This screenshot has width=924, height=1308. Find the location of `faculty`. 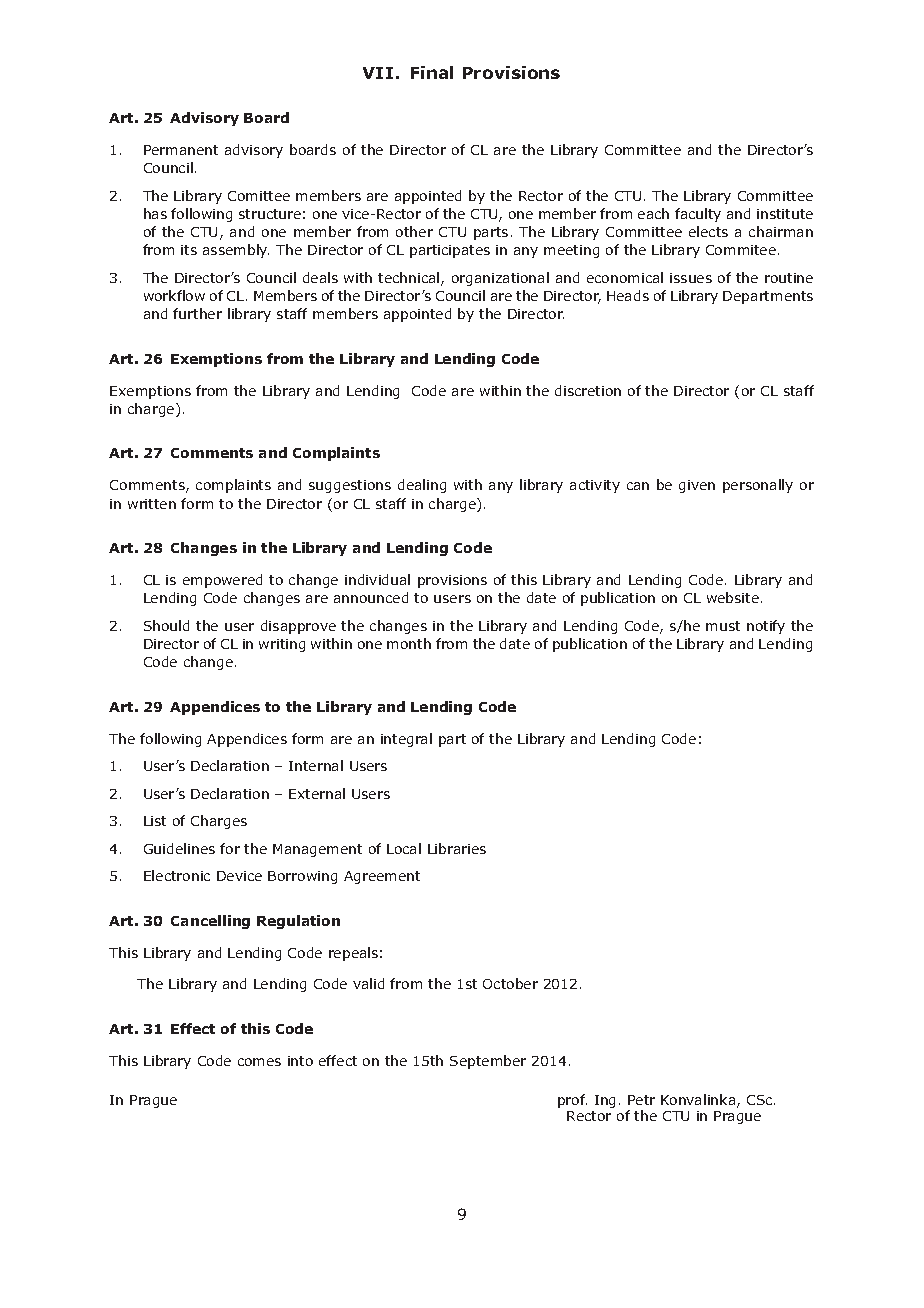

faculty is located at coordinates (698, 215).
